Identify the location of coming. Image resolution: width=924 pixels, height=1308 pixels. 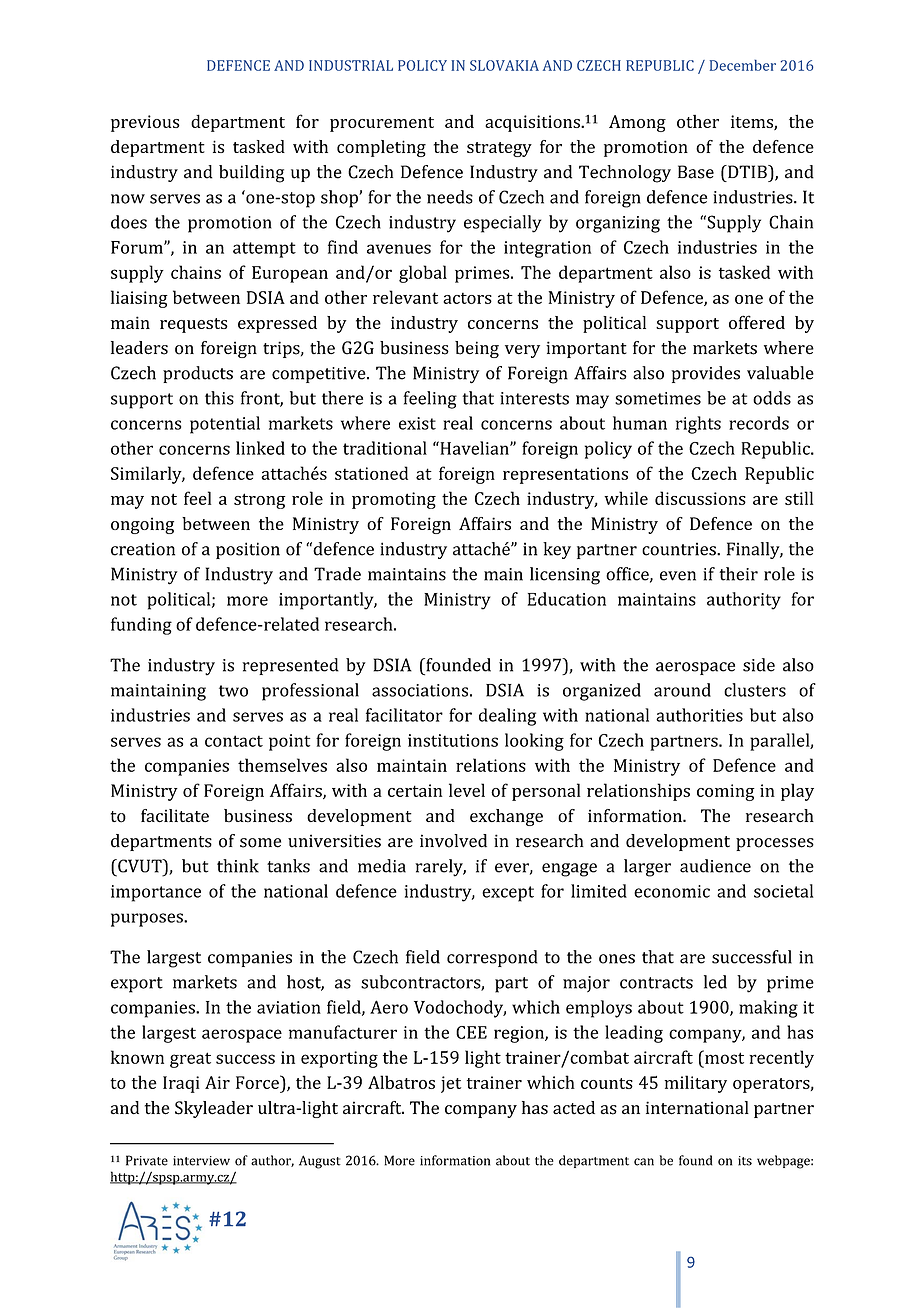
(726, 792).
